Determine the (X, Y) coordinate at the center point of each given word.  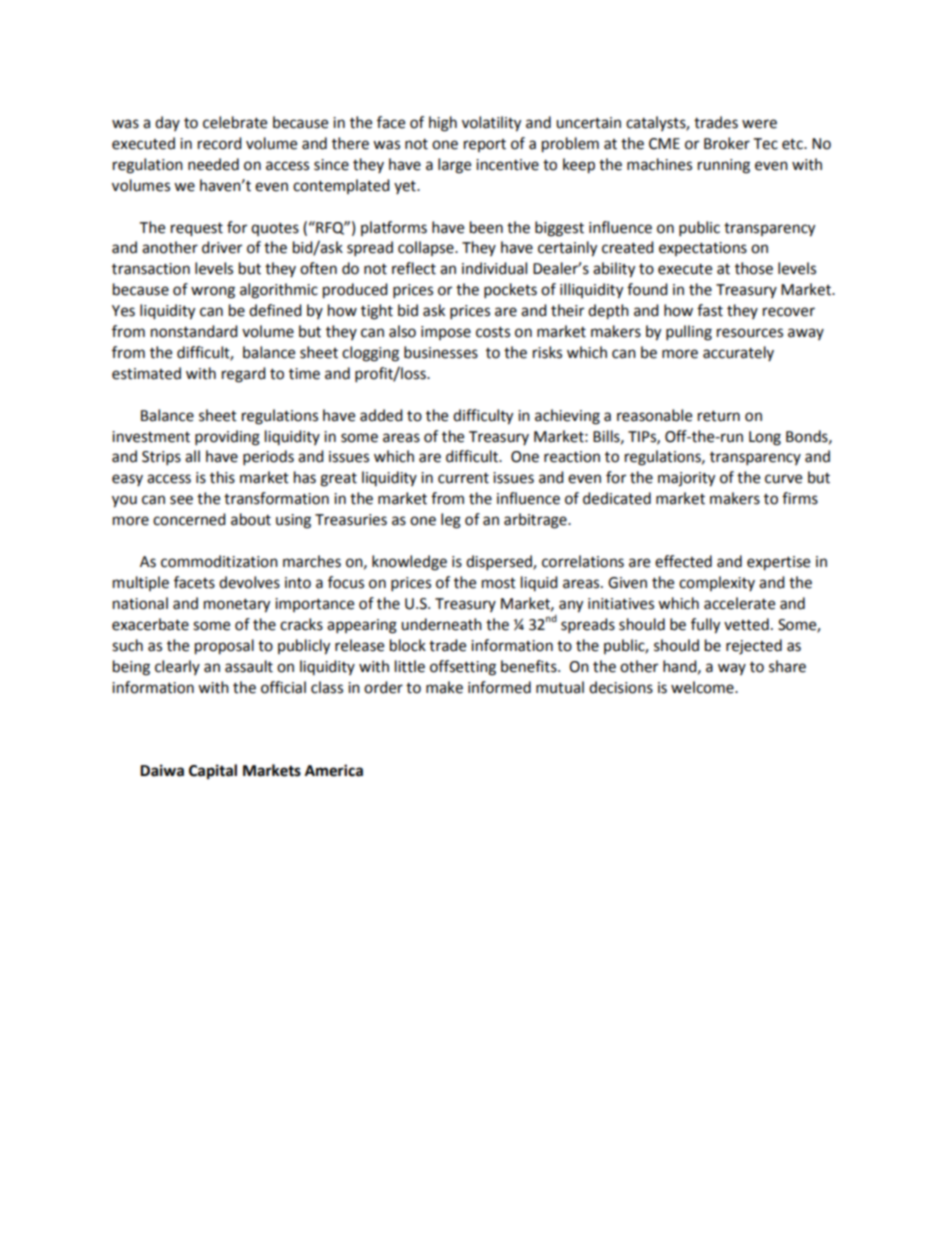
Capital (213, 772)
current (463, 478)
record (220, 143)
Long (765, 438)
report (485, 145)
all (192, 456)
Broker (727, 143)
